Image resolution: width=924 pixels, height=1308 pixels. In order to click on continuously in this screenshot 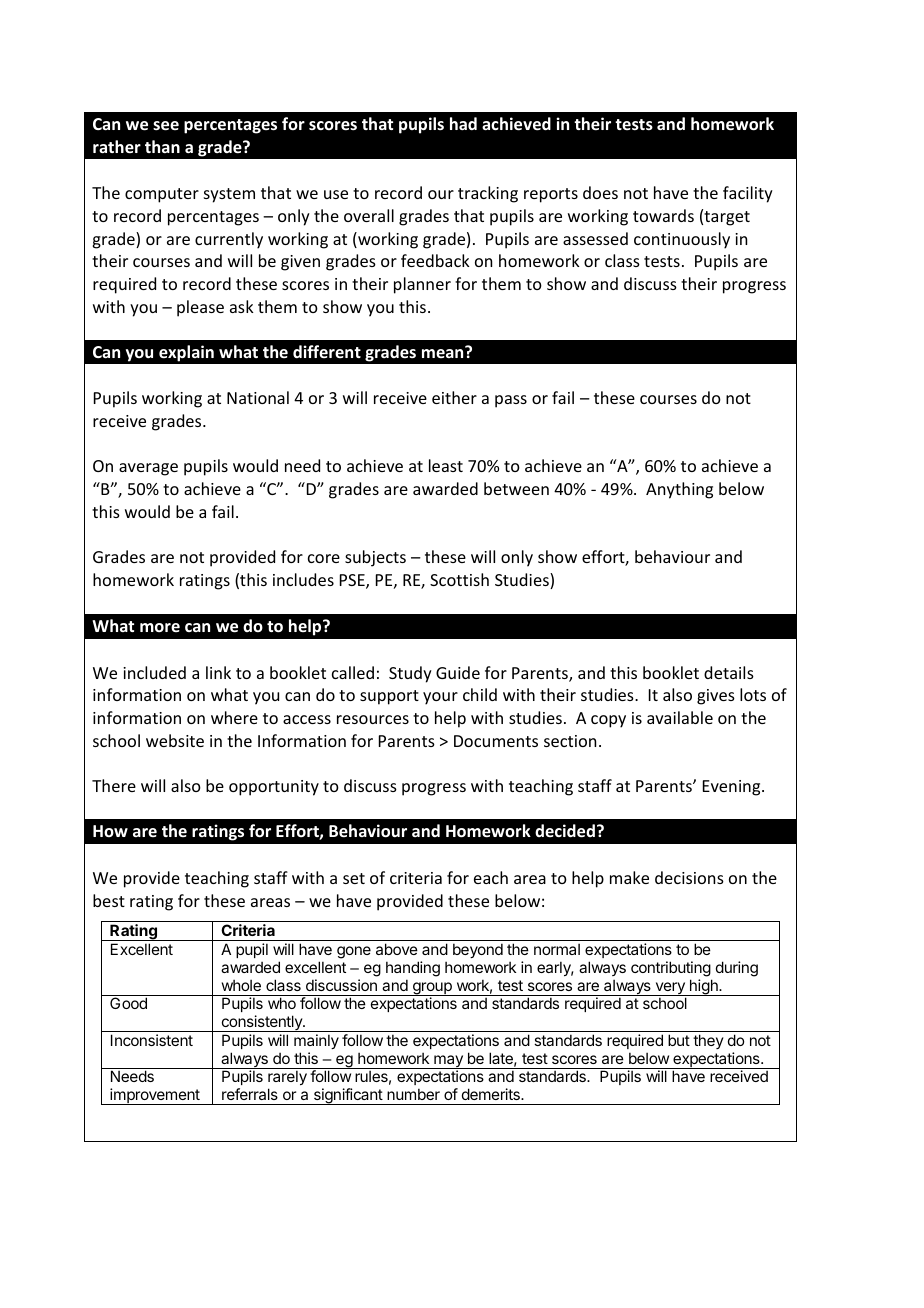, I will do `click(682, 240)`.
